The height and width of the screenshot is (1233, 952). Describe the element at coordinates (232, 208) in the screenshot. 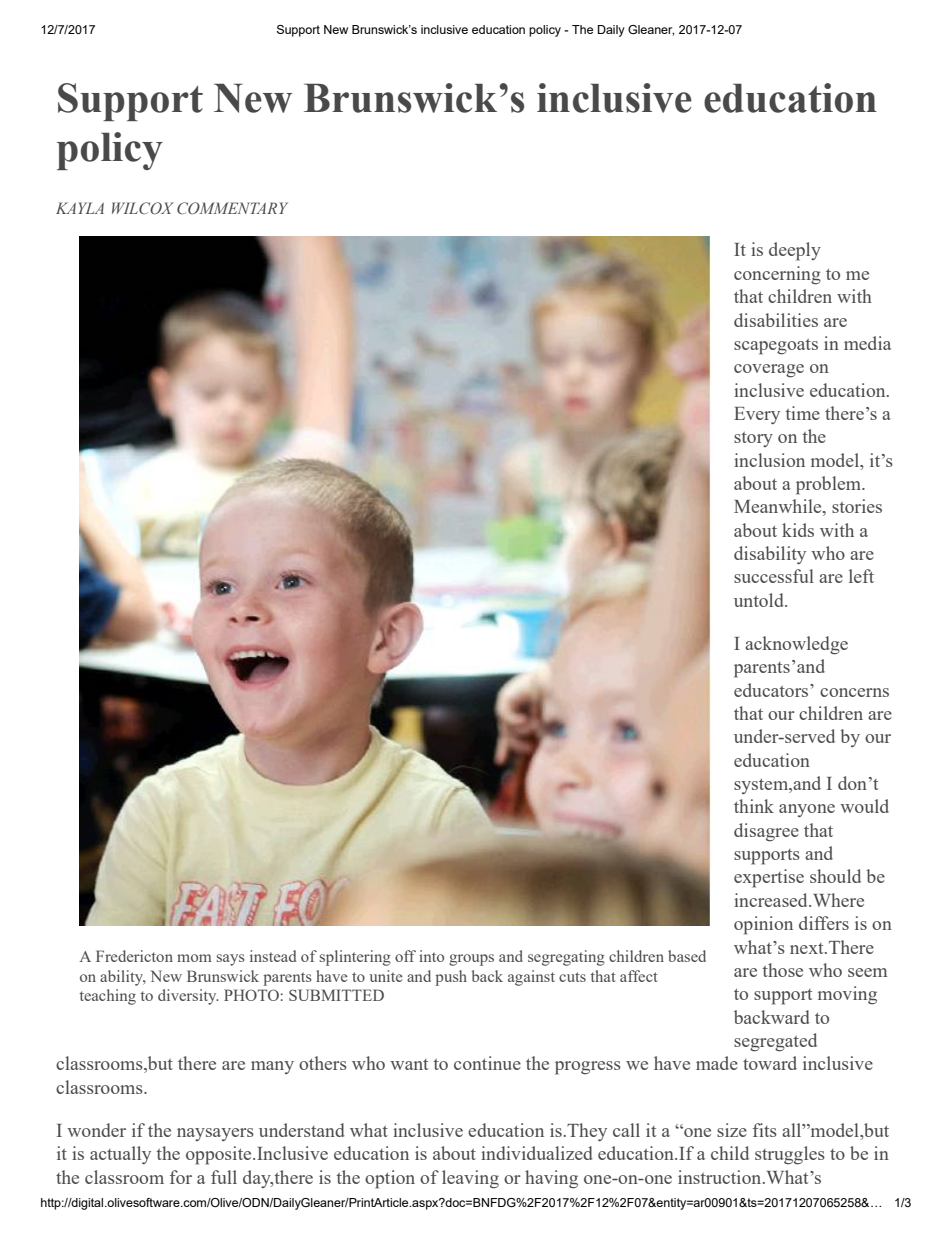

I see `COMMENTARY` at that location.
